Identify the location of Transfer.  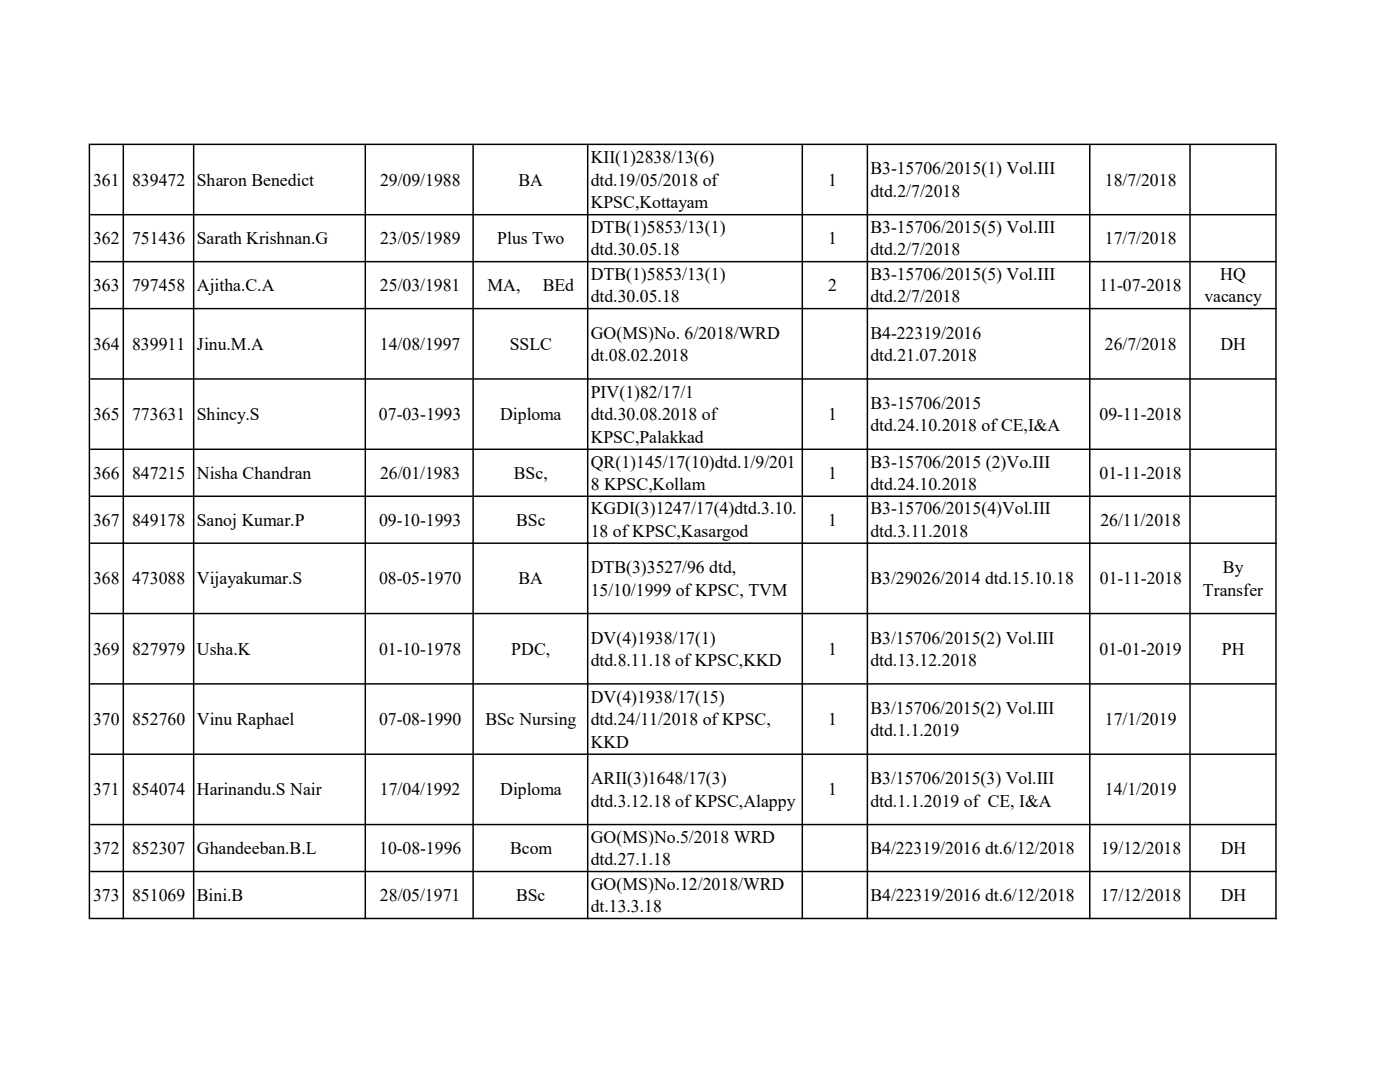
(1233, 589).
